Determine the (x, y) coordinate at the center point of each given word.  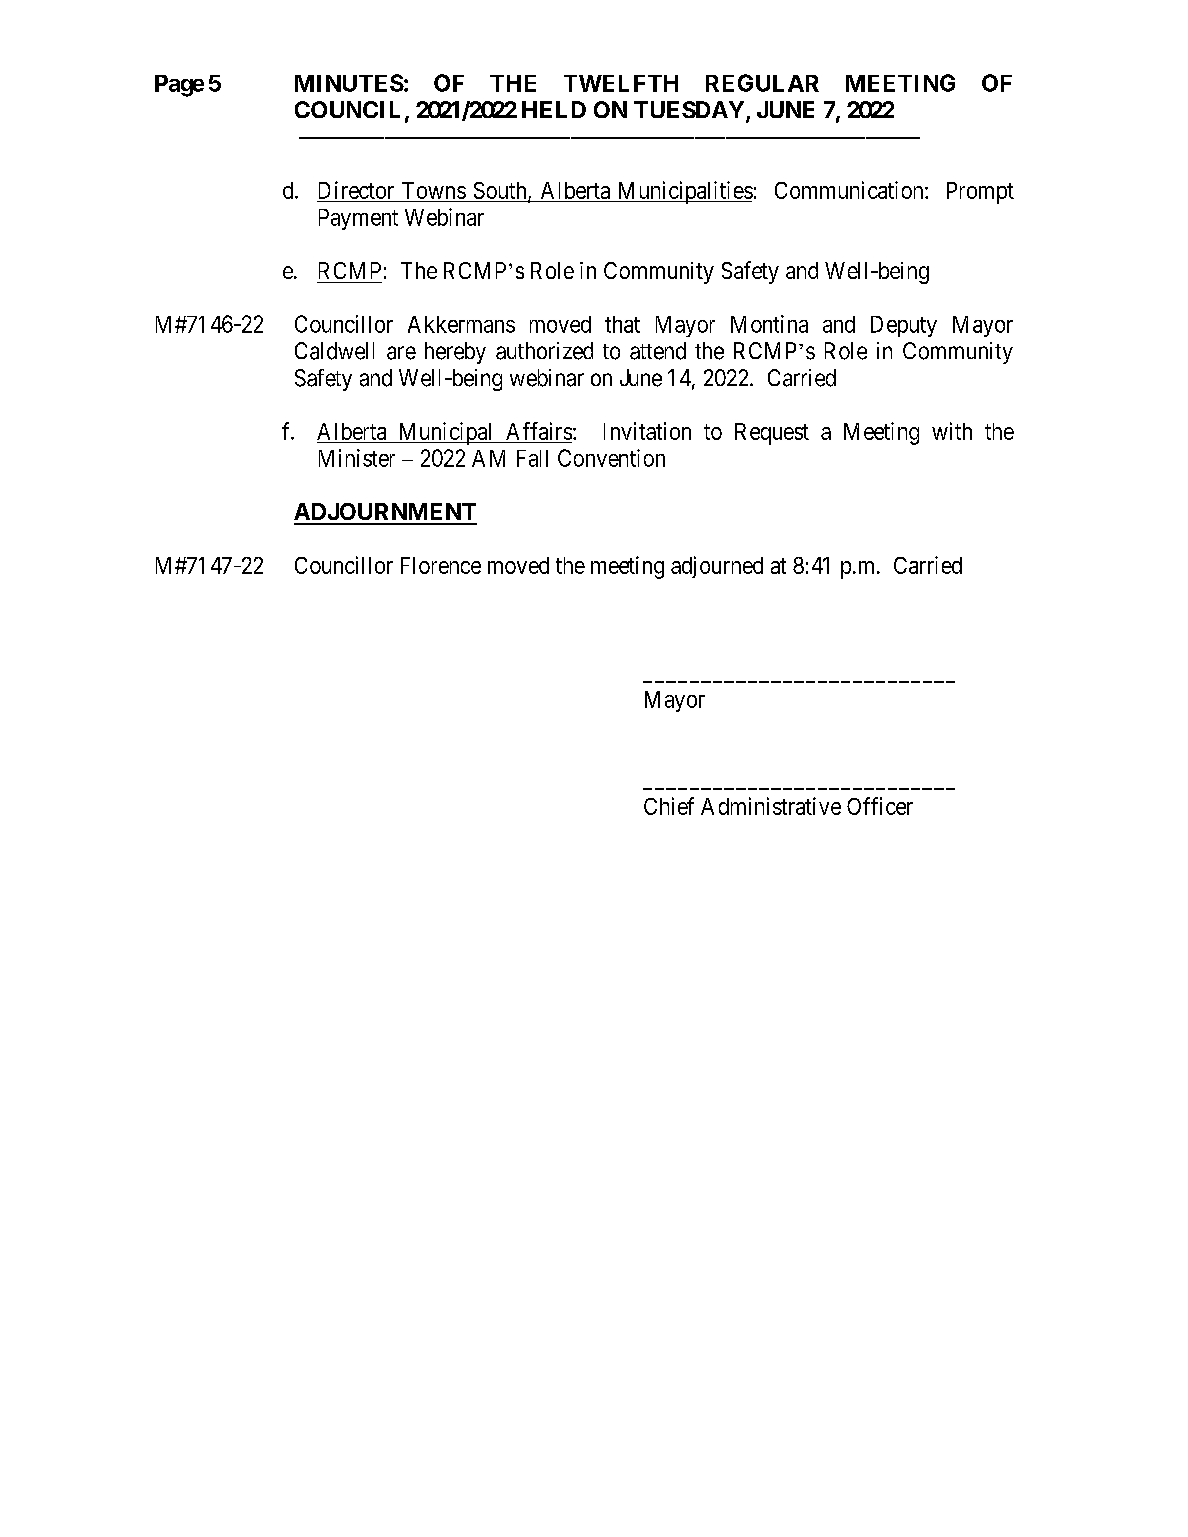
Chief (669, 806)
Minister (357, 458)
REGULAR (762, 83)
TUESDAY (690, 111)
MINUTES (349, 83)
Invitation (647, 431)
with (952, 431)
